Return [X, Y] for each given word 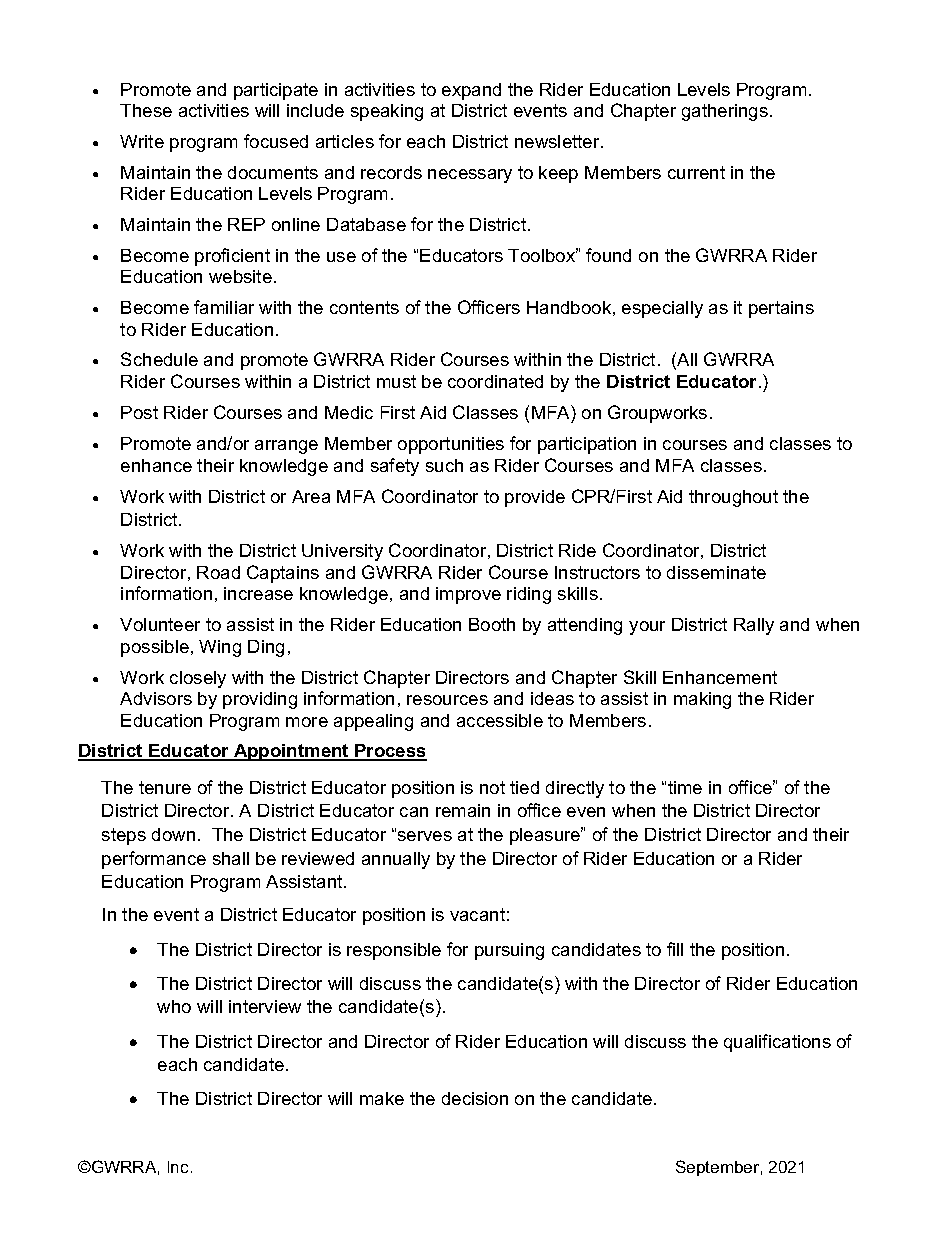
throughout [733, 498]
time [685, 787]
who [174, 1006]
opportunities [451, 445]
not [492, 787]
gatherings [726, 112]
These [146, 110]
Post [139, 412]
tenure [165, 787]
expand [471, 91]
